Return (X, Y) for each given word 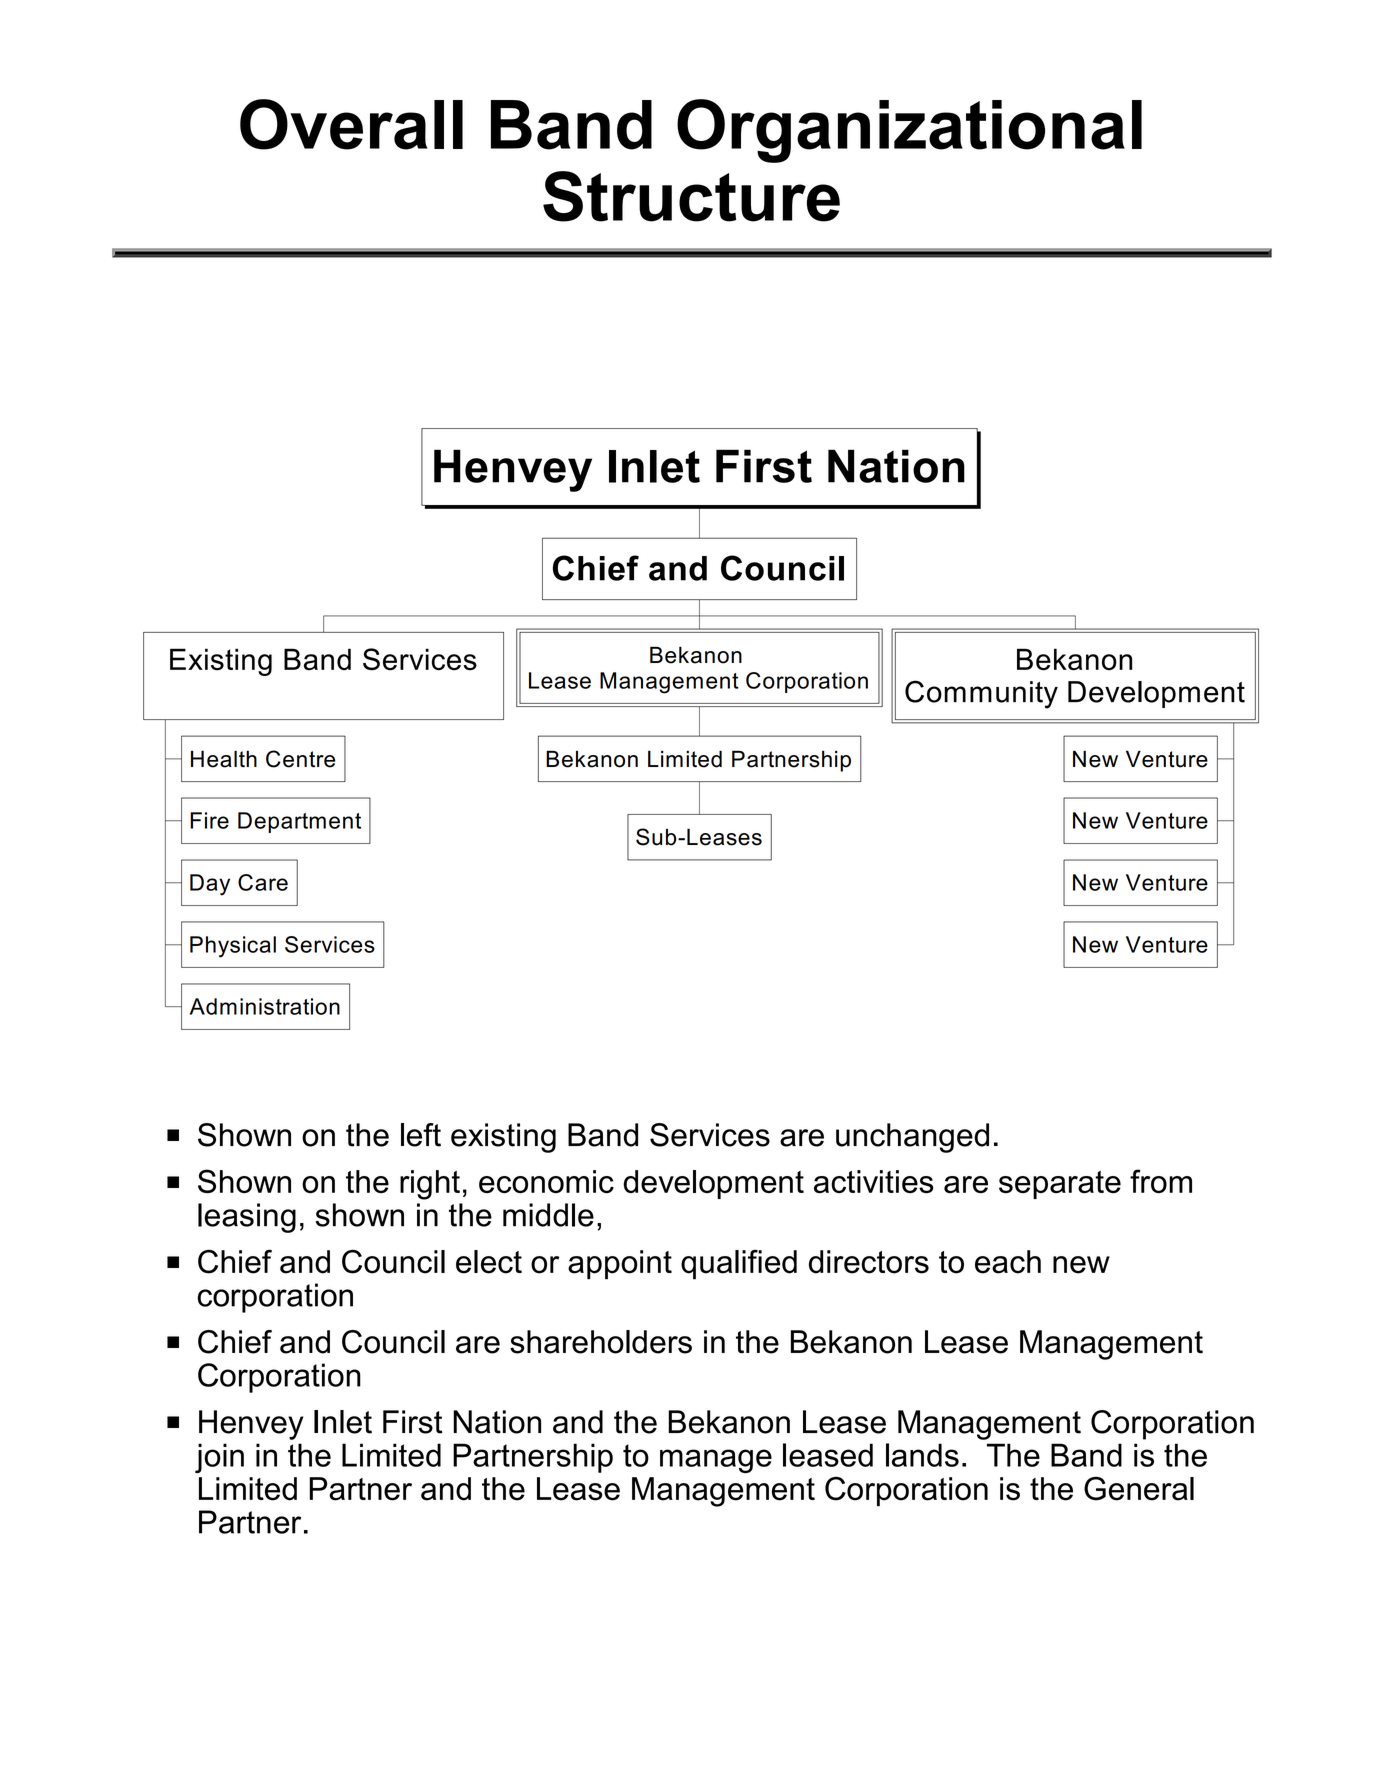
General (1139, 1488)
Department (299, 822)
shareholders (601, 1342)
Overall (351, 124)
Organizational (909, 131)
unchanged (912, 1138)
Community (981, 694)
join (219, 1458)
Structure (691, 196)
